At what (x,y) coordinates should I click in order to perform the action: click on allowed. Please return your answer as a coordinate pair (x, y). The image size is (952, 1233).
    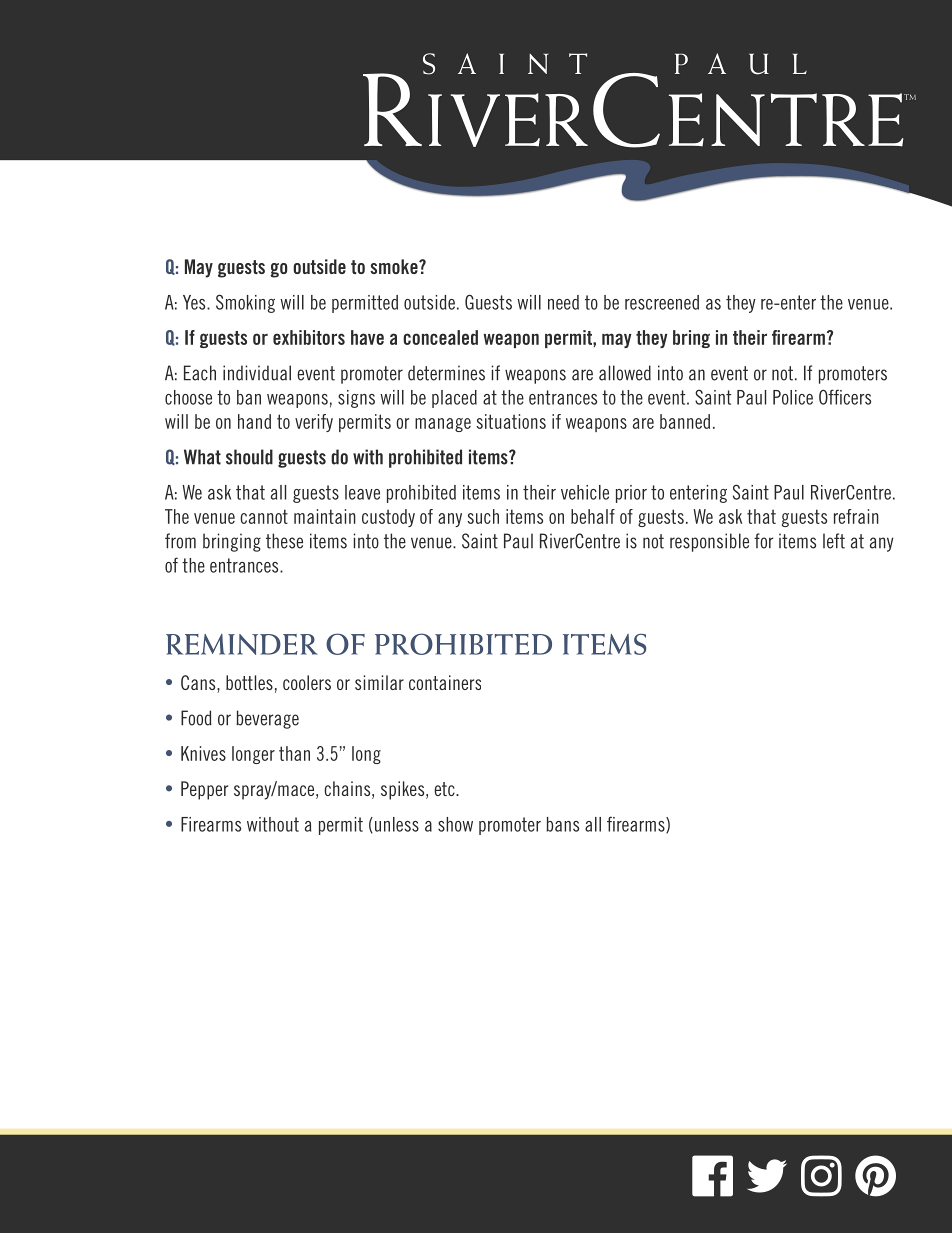
    Looking at the image, I should click on (625, 373).
